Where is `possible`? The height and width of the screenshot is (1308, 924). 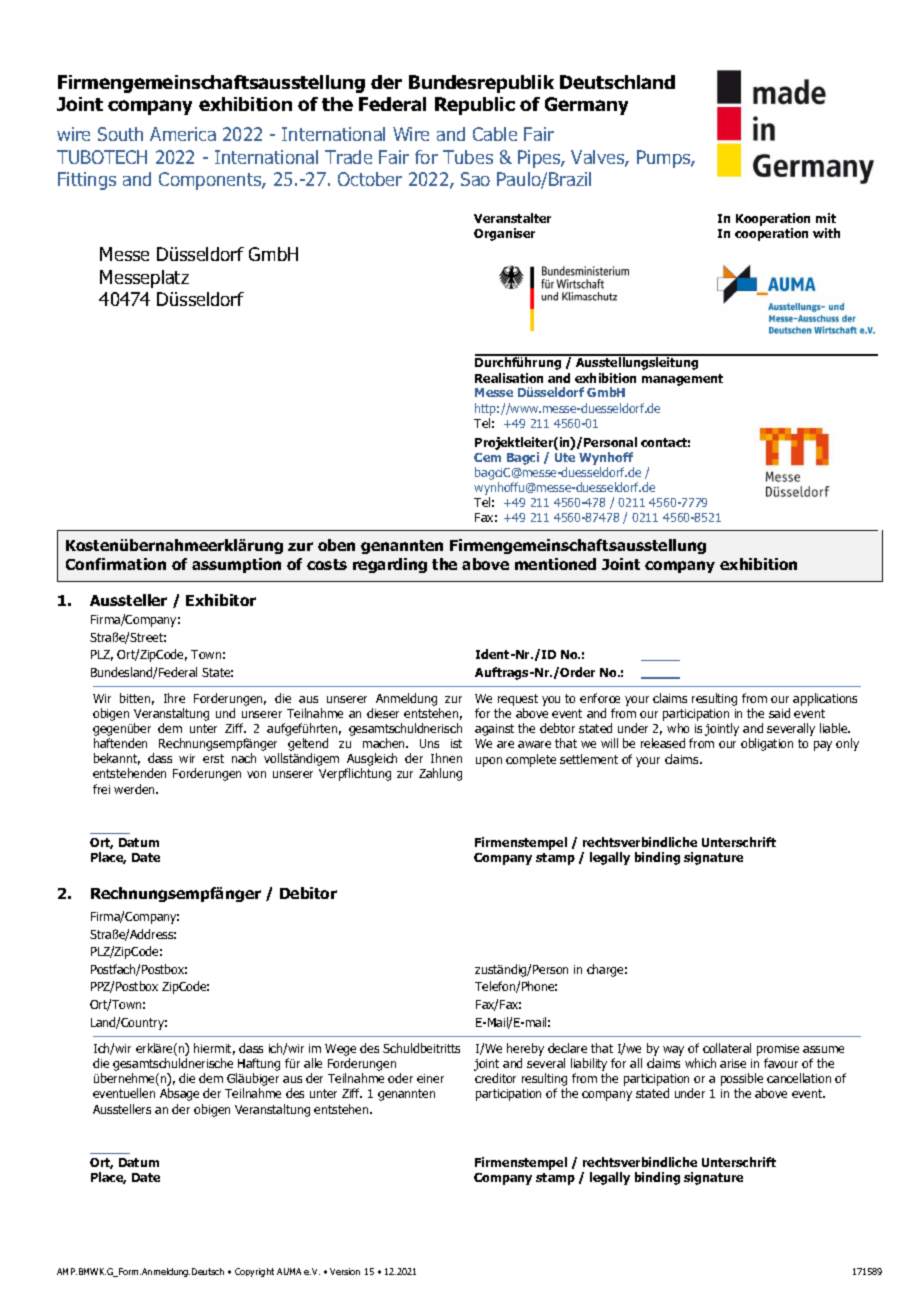
possible is located at coordinates (742, 1081).
